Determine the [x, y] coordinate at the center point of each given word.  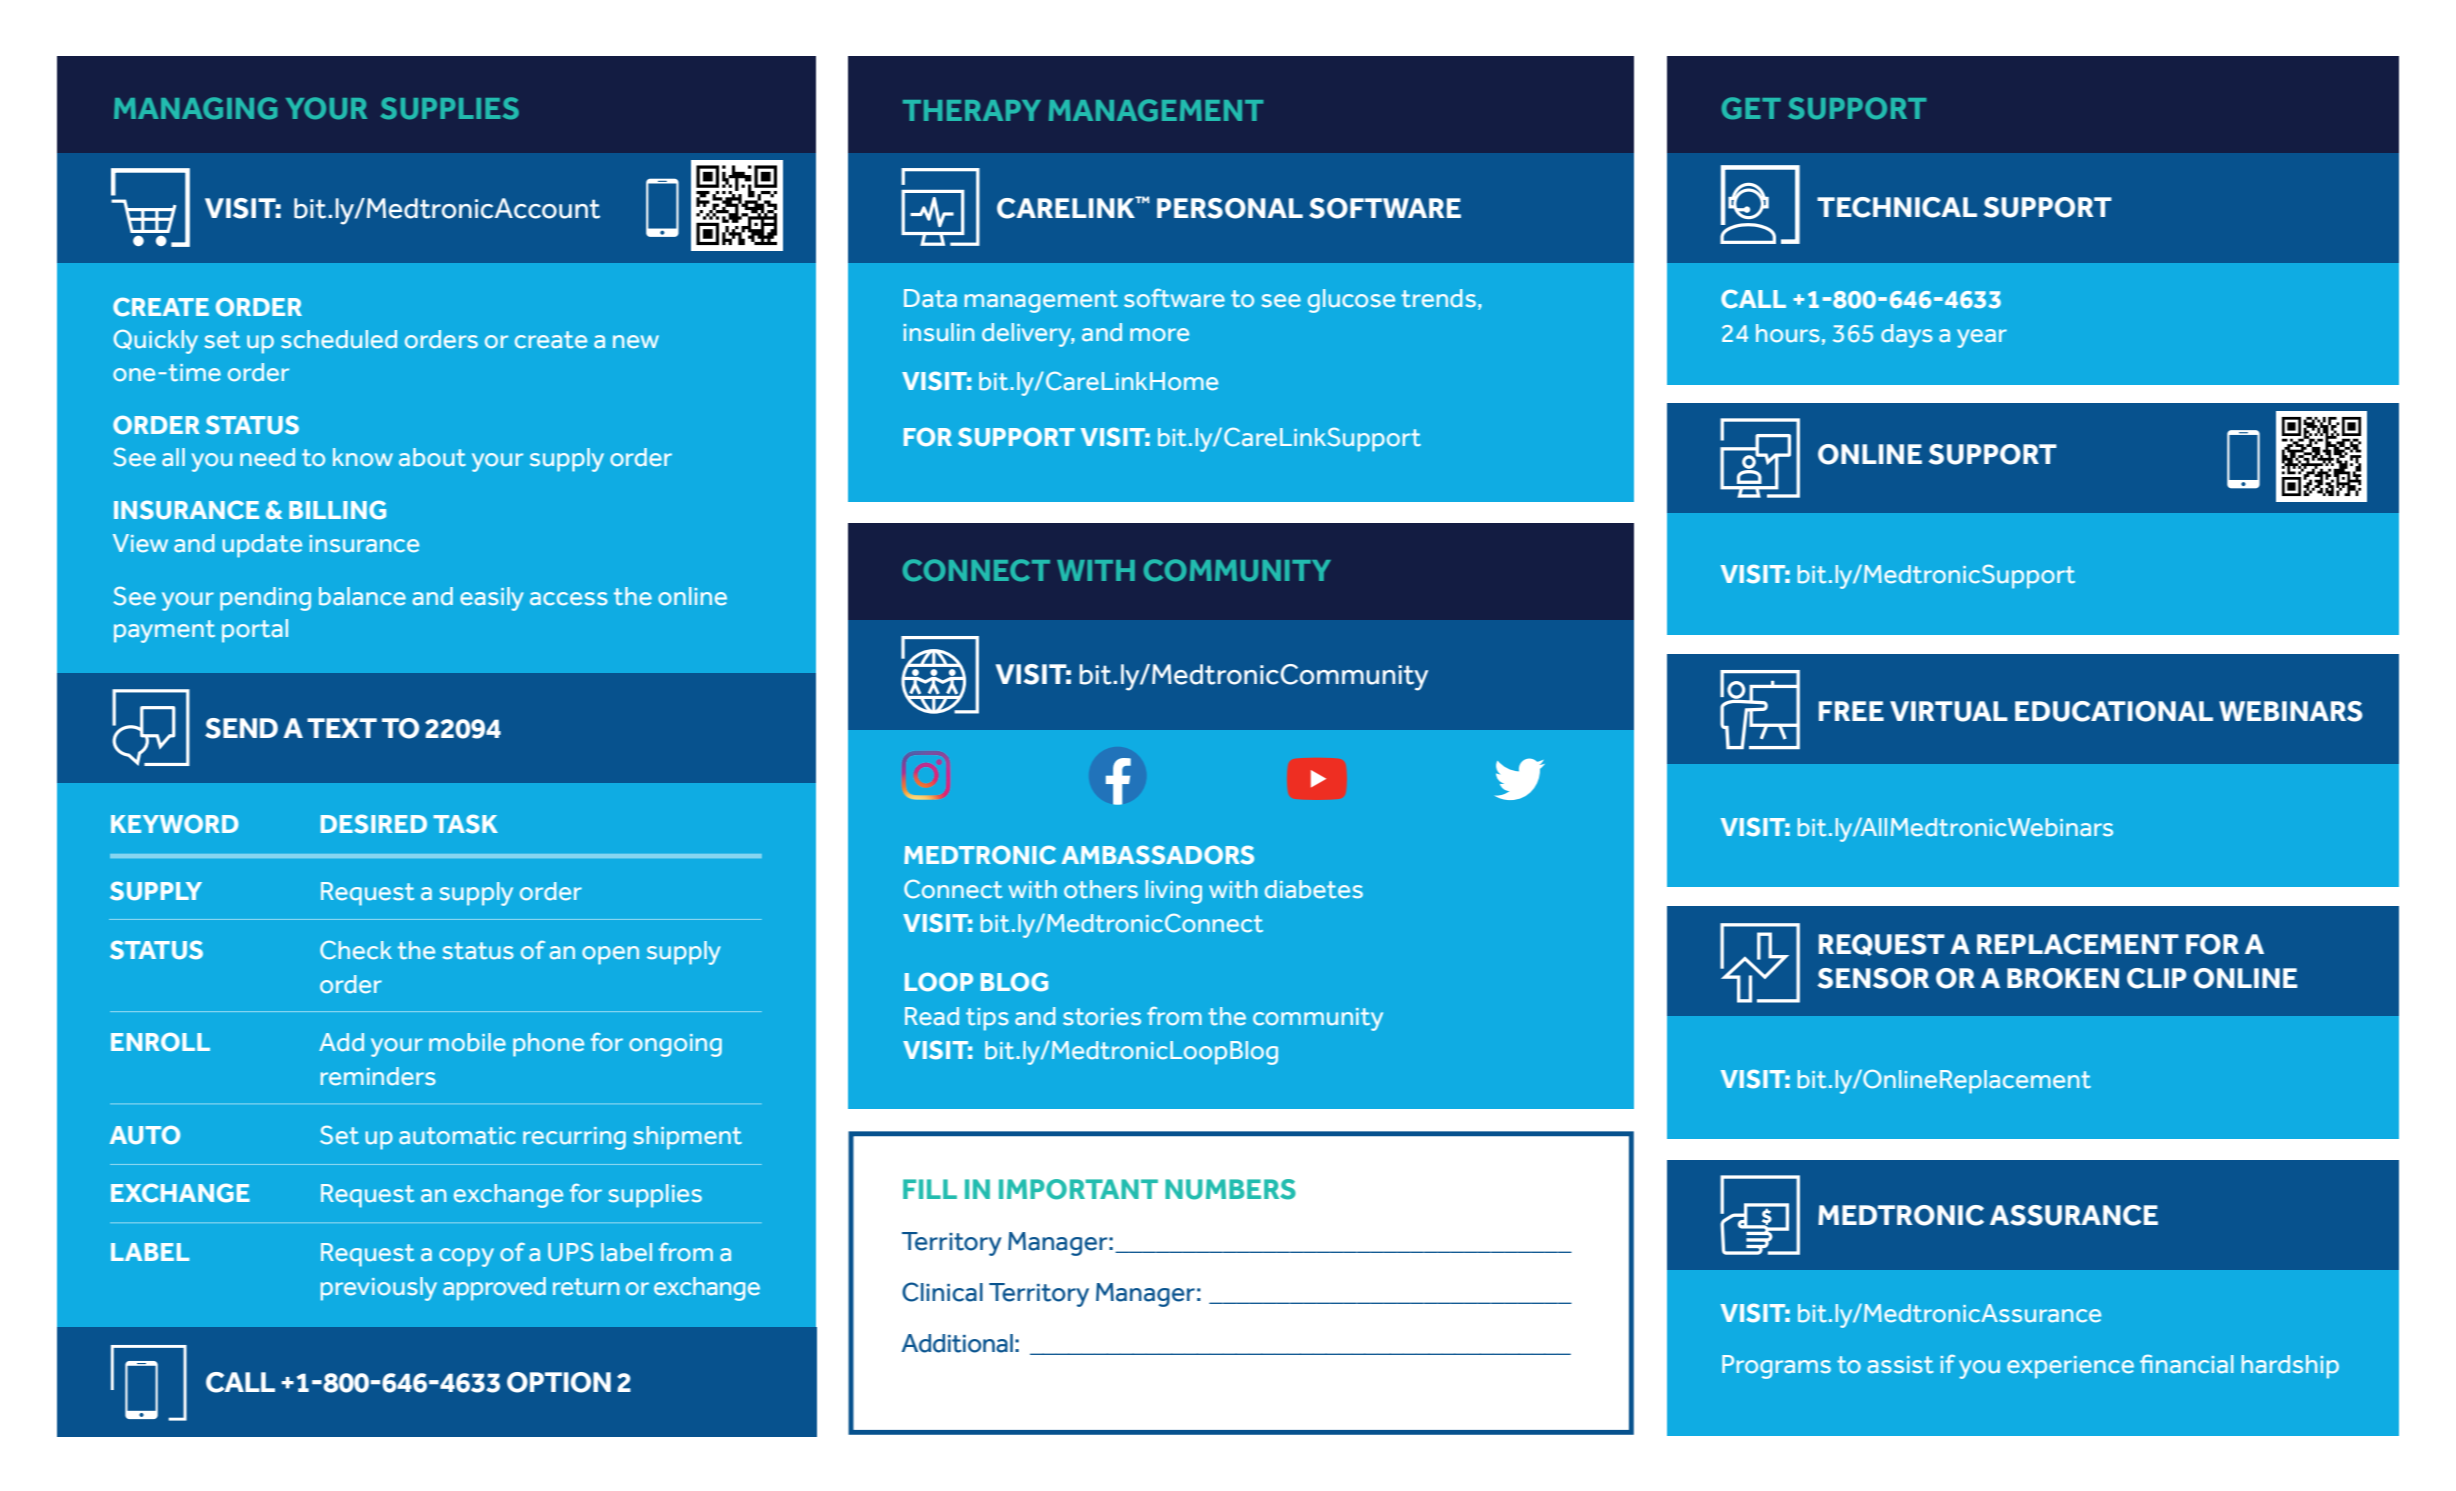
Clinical [942, 1292]
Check [356, 950]
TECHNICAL [1897, 207]
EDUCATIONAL [2114, 711]
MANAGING [195, 108]
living [1174, 892]
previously [379, 1289]
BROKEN [2063, 978]
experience [2070, 1367]
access [569, 599]
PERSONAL [1230, 208]
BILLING [337, 510]
